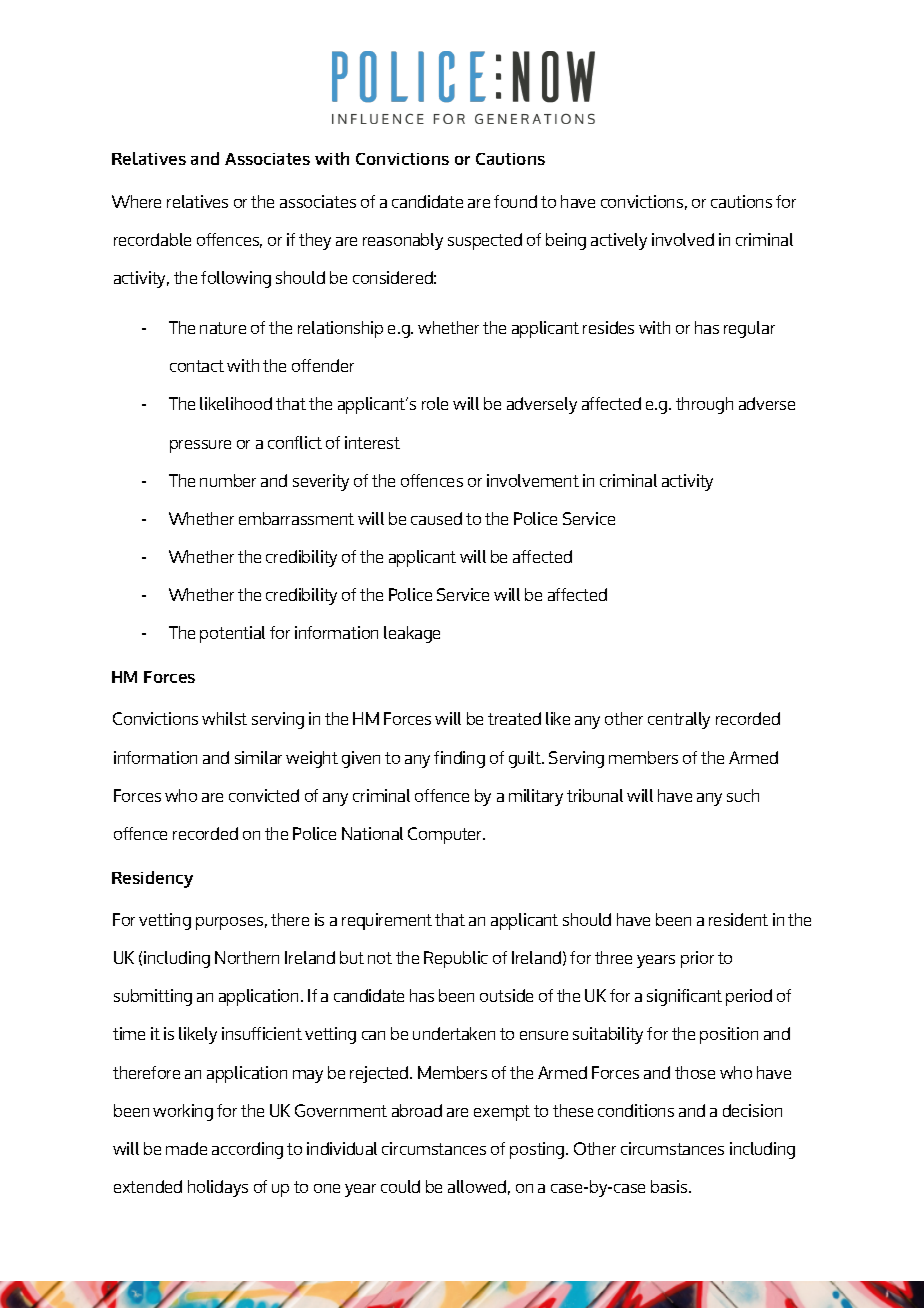  Describe the element at coordinates (186, 1148) in the document. I see `made` at that location.
